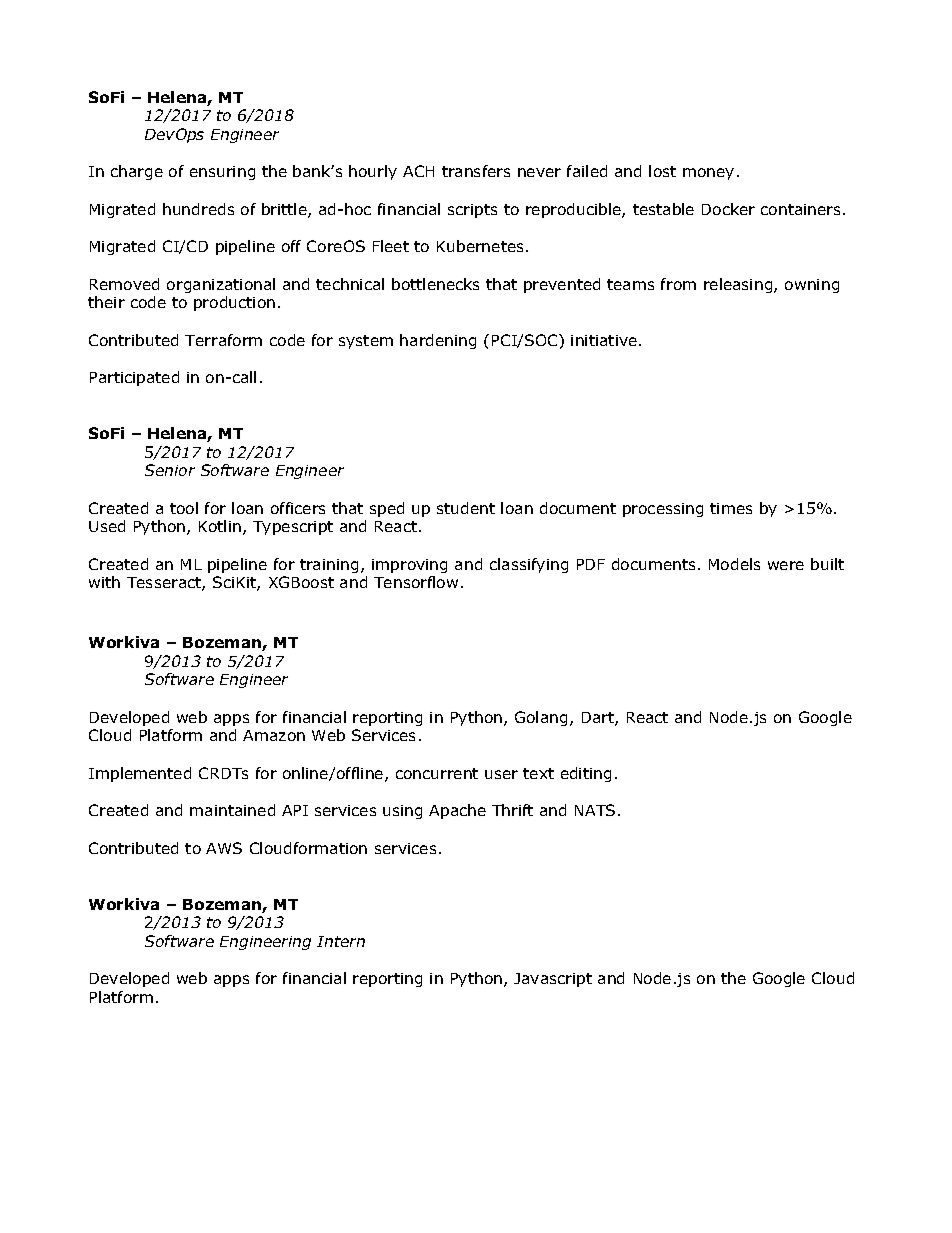  I want to click on Models, so click(734, 564).
